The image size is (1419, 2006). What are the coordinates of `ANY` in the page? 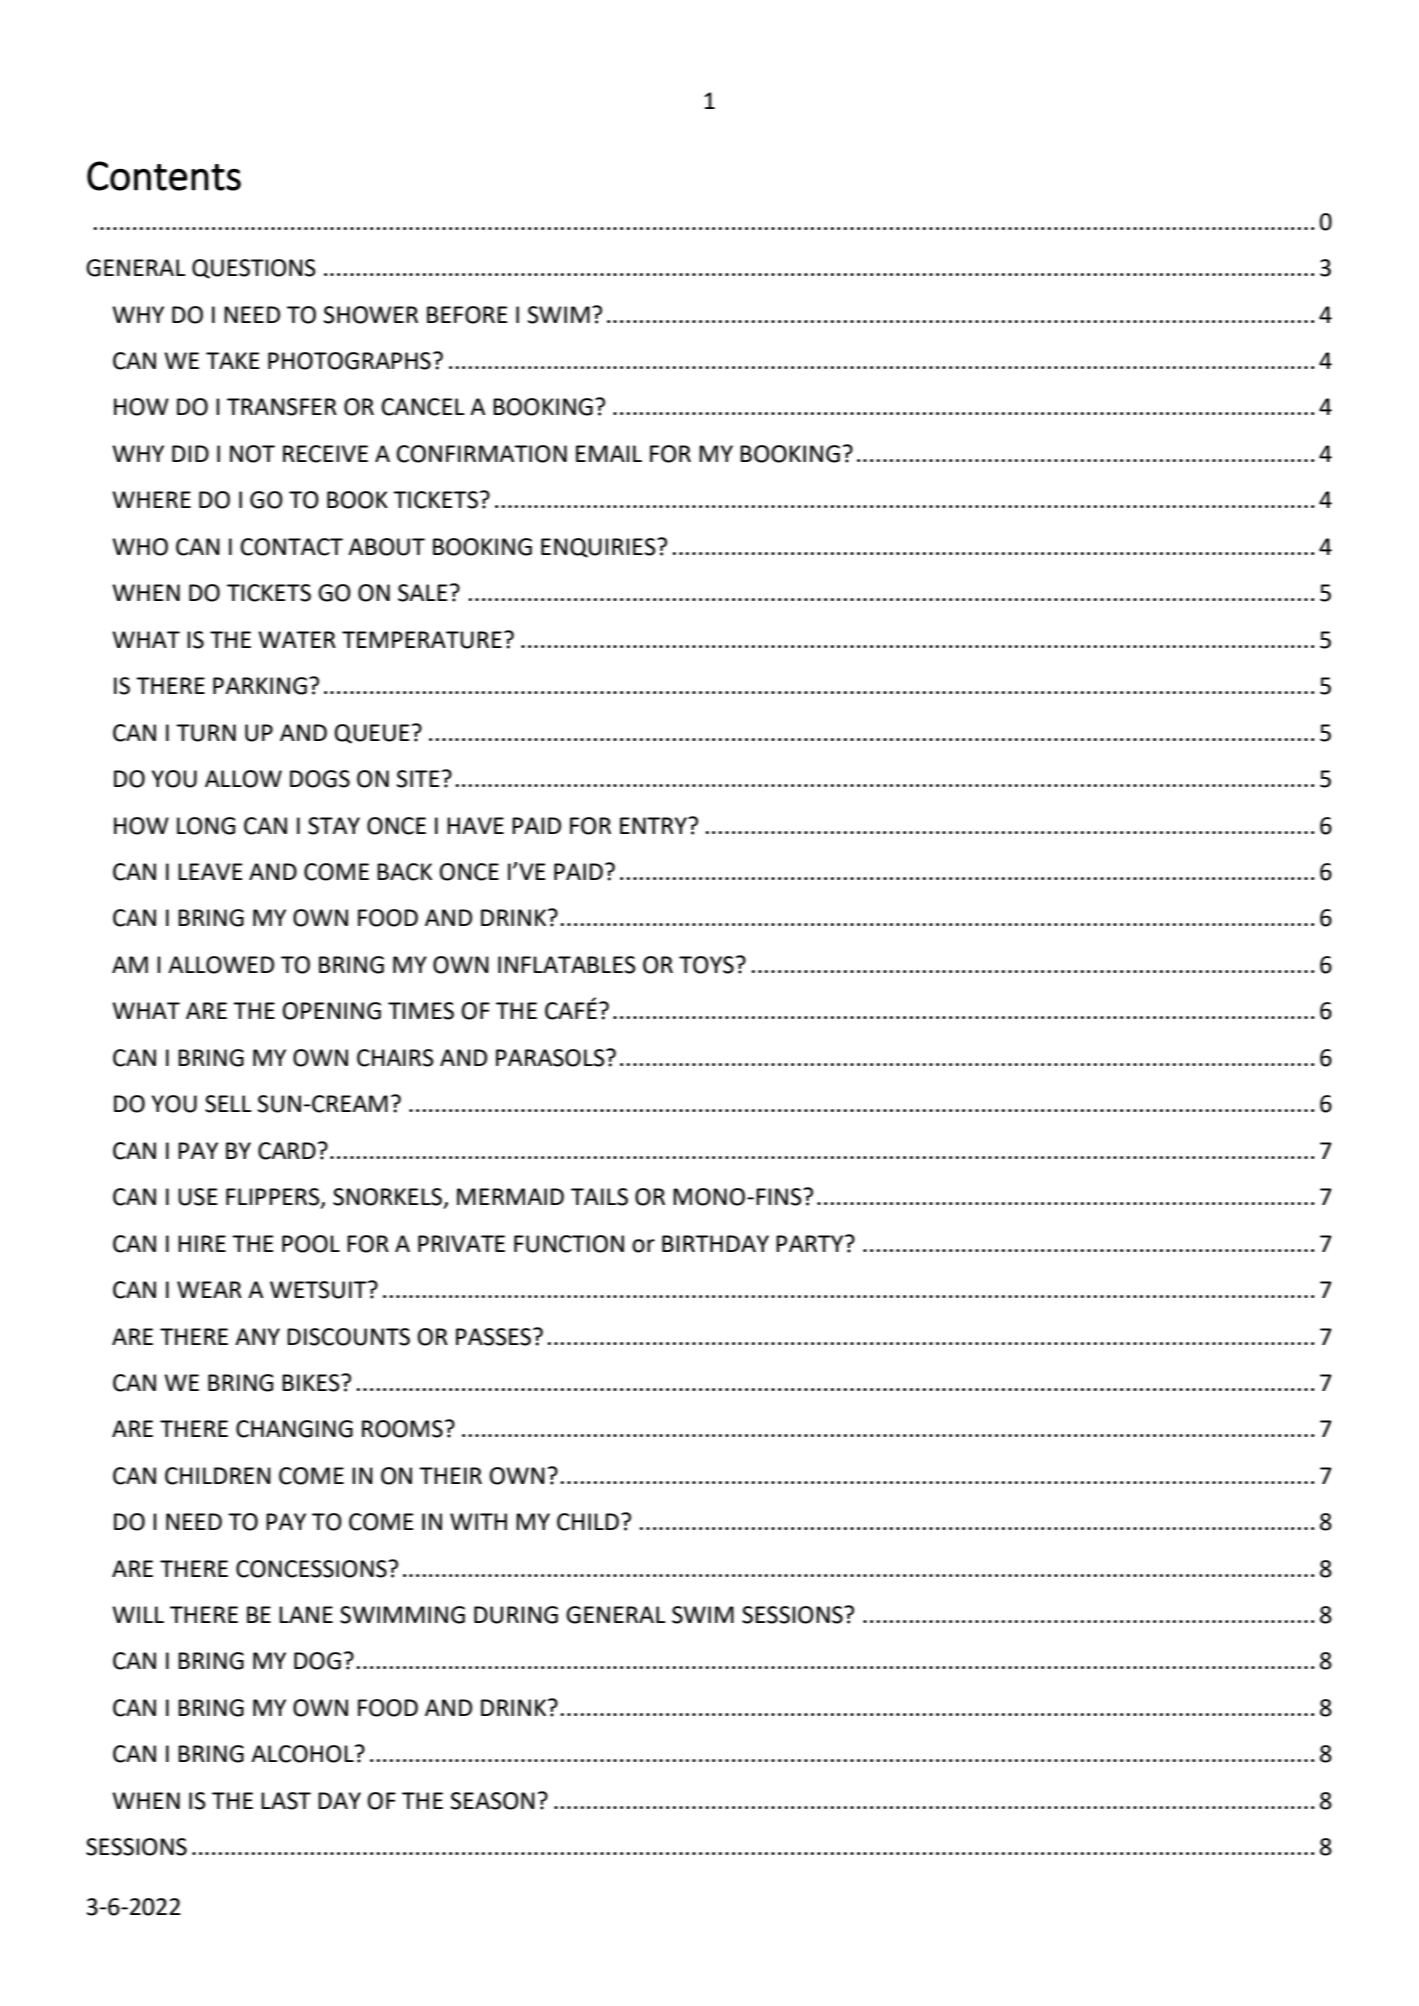 It's located at (257, 1336).
